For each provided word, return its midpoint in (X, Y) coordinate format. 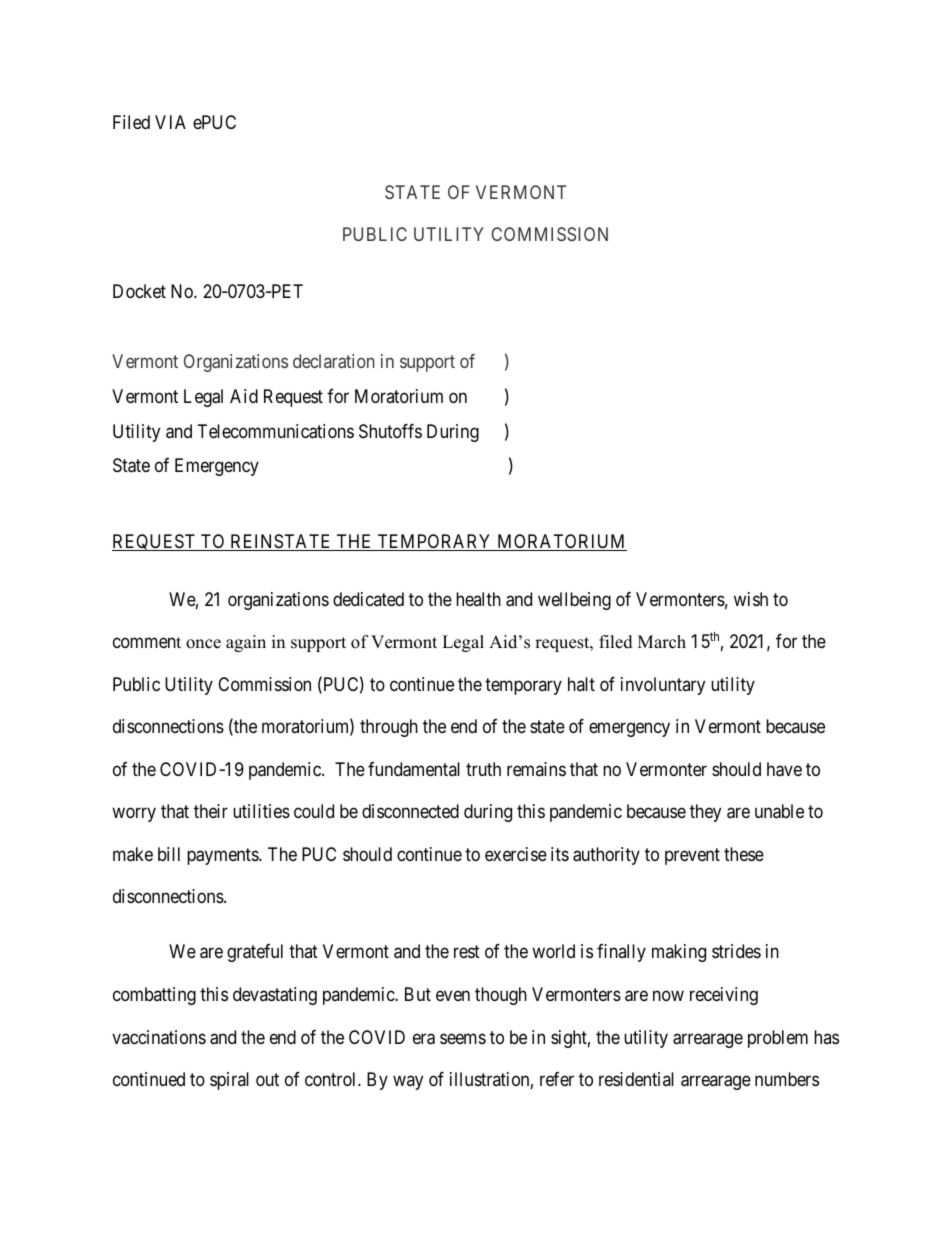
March (662, 642)
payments (223, 856)
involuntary (663, 686)
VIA (170, 122)
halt (581, 684)
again (246, 643)
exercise (516, 854)
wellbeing (574, 601)
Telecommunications (276, 431)
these (744, 854)
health (478, 599)
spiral (229, 1081)
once (203, 644)
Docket (139, 291)
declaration (334, 361)
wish (751, 599)
